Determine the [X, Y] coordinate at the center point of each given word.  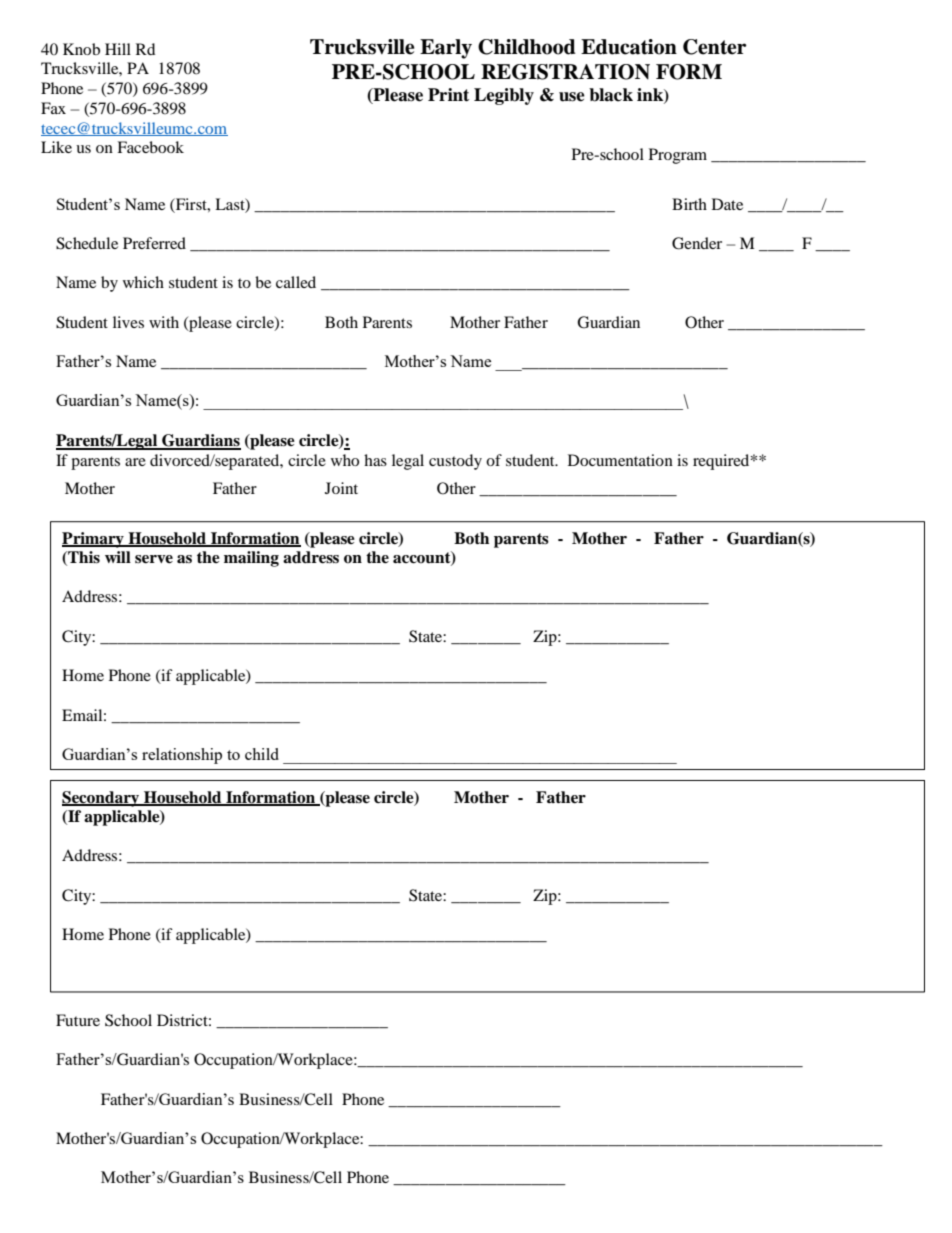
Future [78, 1020]
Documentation [620, 460]
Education [629, 47]
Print [448, 95]
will [118, 557]
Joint [341, 488]
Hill [118, 49]
